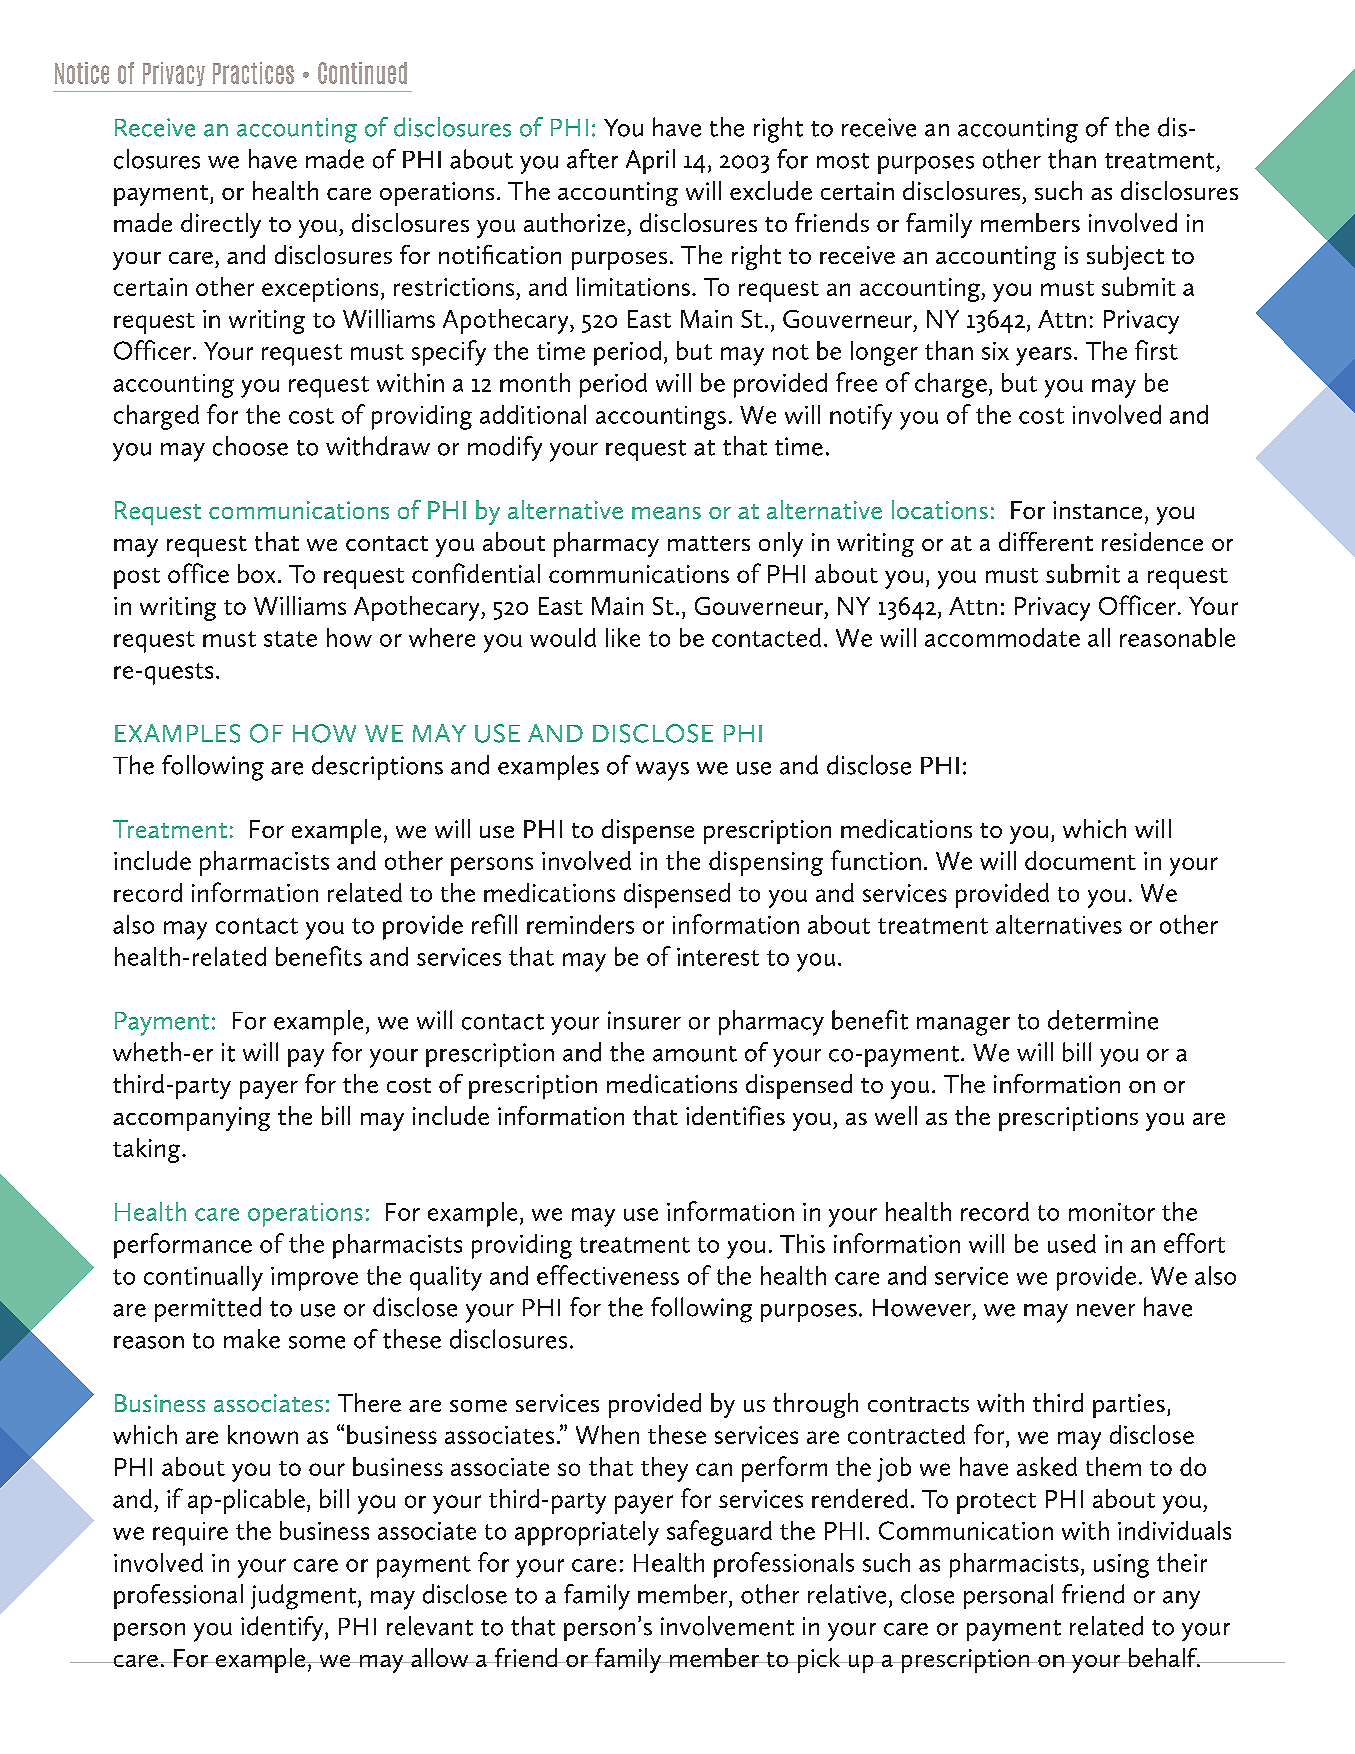  What do you see at coordinates (1080, 860) in the image?
I see `document` at bounding box center [1080, 860].
